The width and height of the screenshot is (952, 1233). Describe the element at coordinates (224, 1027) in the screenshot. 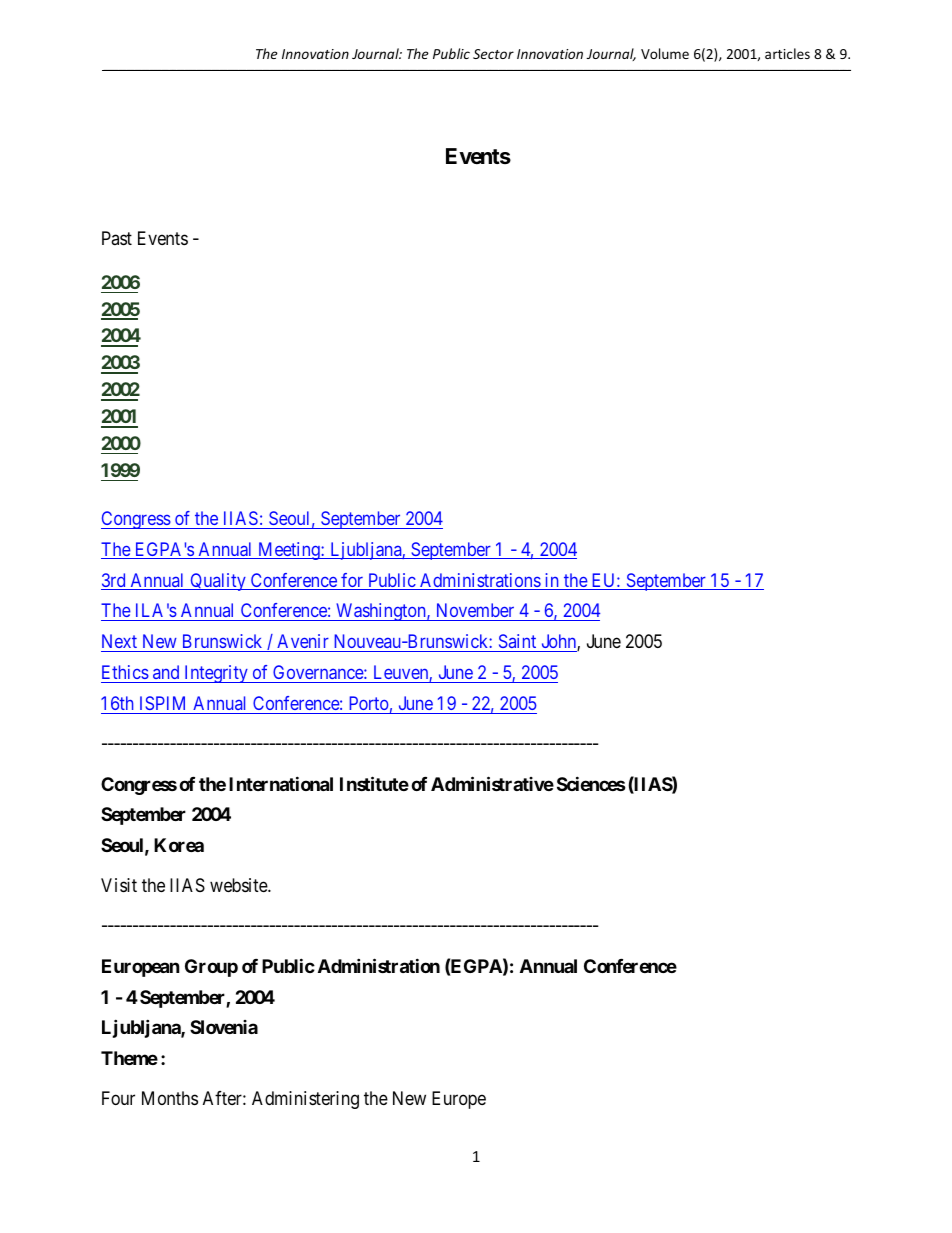

I see `Slovenia` at that location.
